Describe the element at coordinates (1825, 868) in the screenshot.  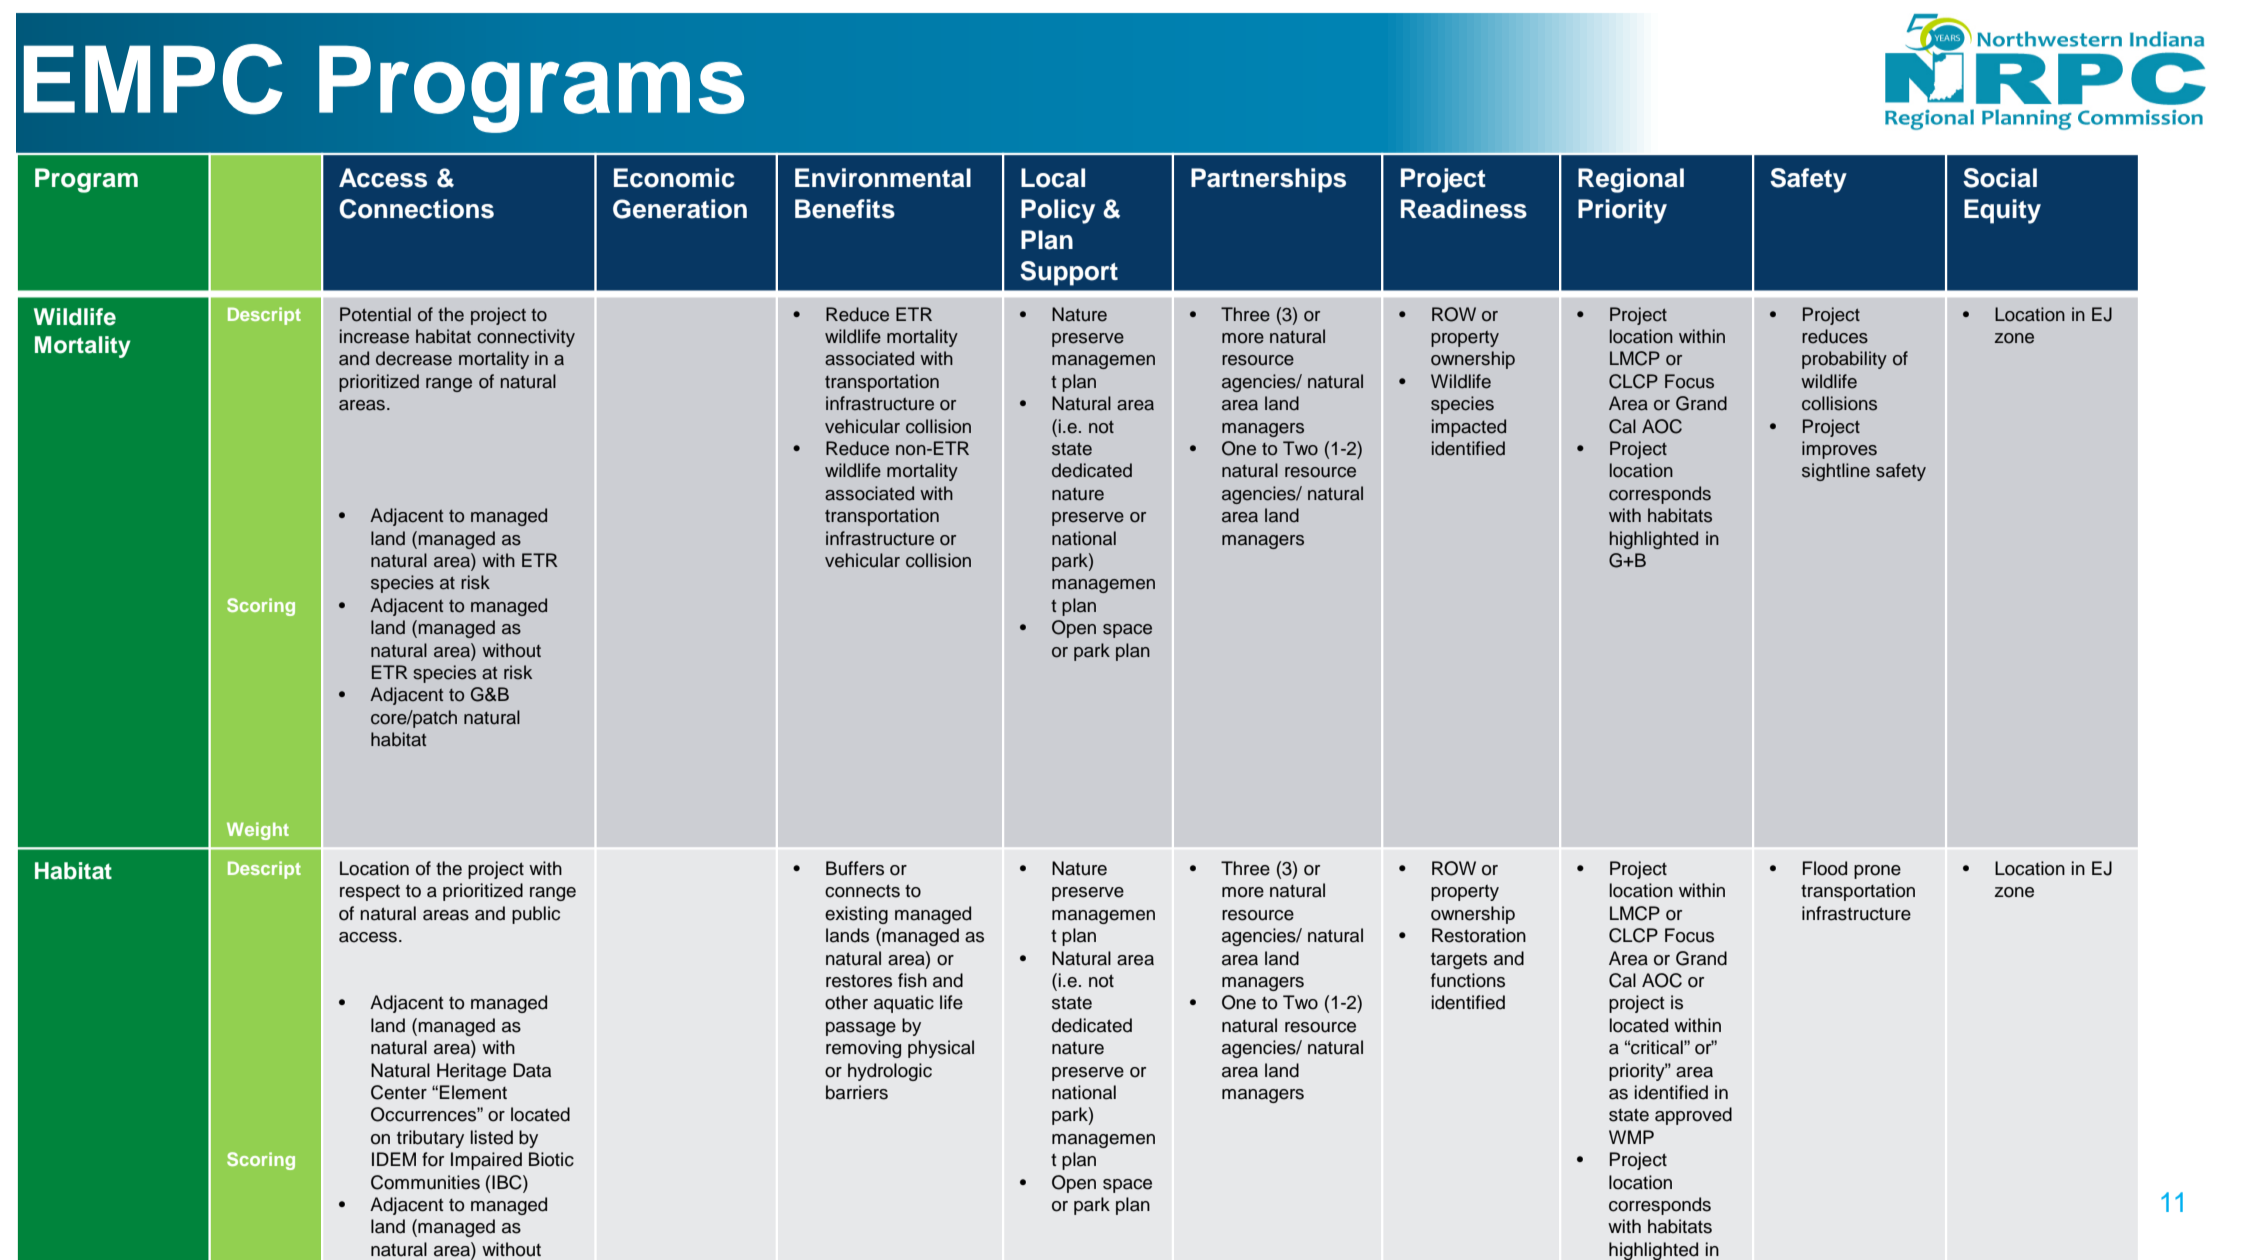
I see `Flood` at that location.
